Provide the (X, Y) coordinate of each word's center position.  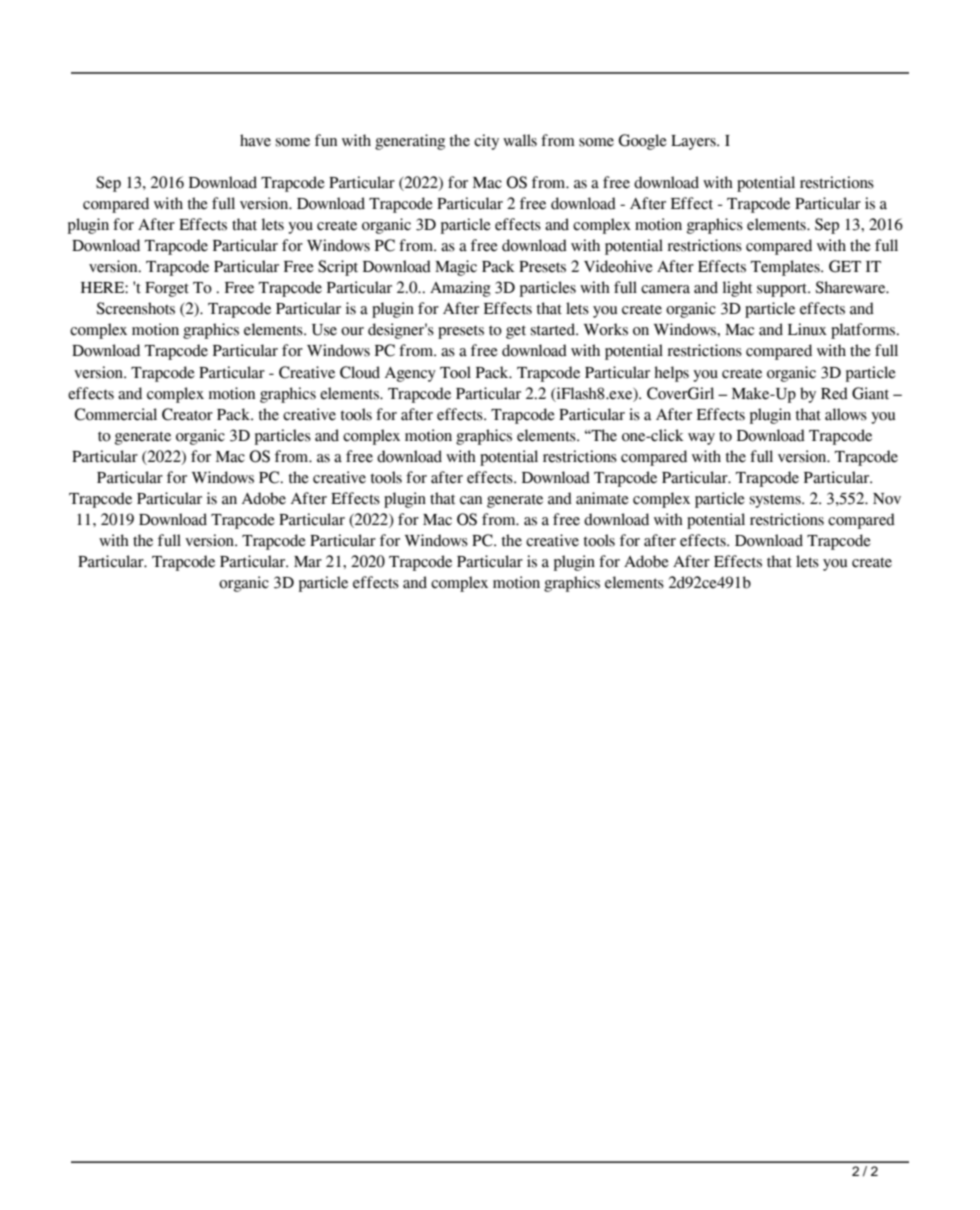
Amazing (460, 289)
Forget (167, 289)
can (471, 500)
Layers (694, 142)
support (783, 290)
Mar (308, 562)
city (486, 142)
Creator (187, 414)
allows (846, 414)
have (255, 140)
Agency (410, 374)
